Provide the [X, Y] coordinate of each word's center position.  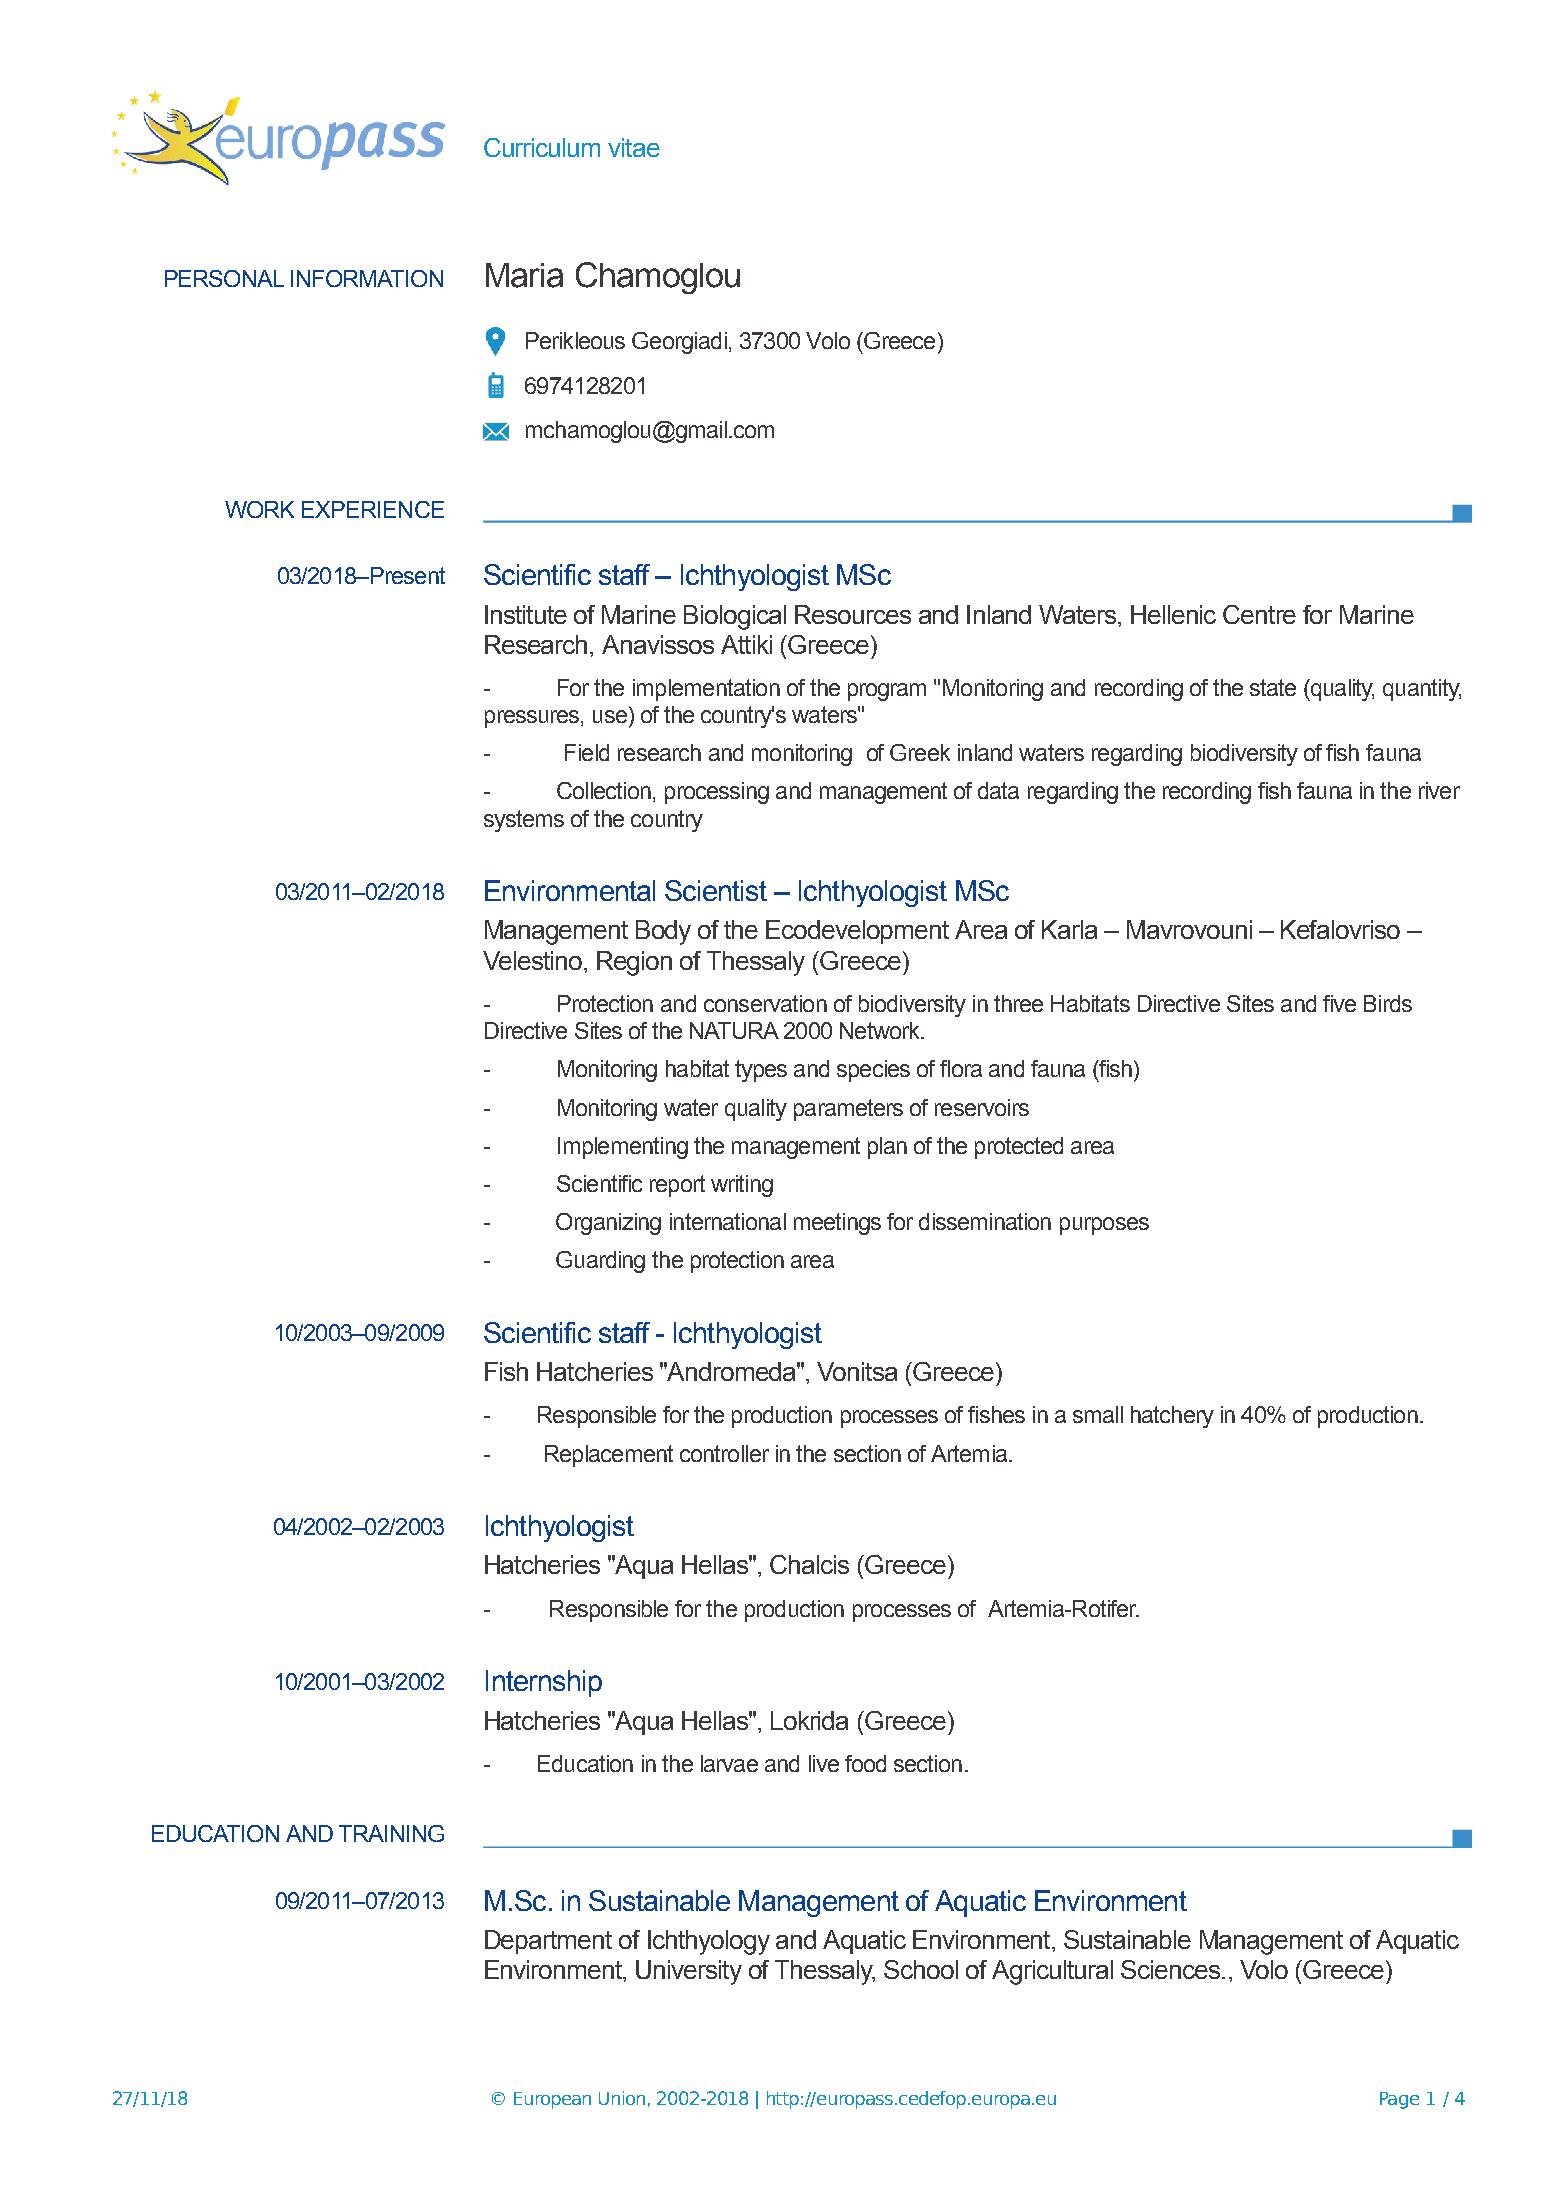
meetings [837, 1224]
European [552, 2100]
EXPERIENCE [373, 509]
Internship [544, 1683]
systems [524, 821]
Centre [1259, 614]
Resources [853, 614]
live [824, 1763]
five [1339, 1003]
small [1098, 1414]
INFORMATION [367, 278]
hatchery [1172, 1417]
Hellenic [1173, 614]
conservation [765, 1003]
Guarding [600, 1262]
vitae [634, 147]
